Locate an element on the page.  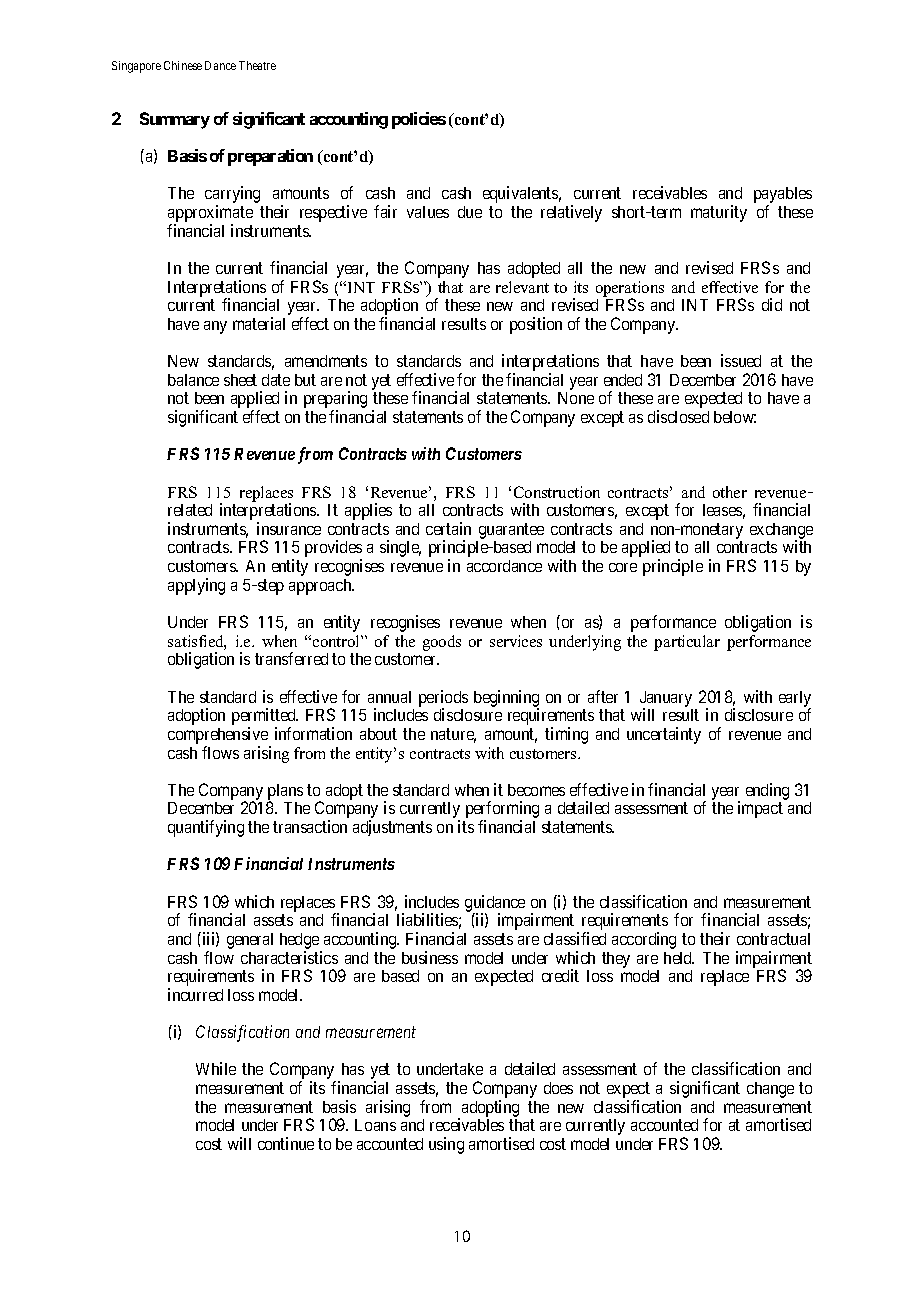
due is located at coordinates (470, 212).
